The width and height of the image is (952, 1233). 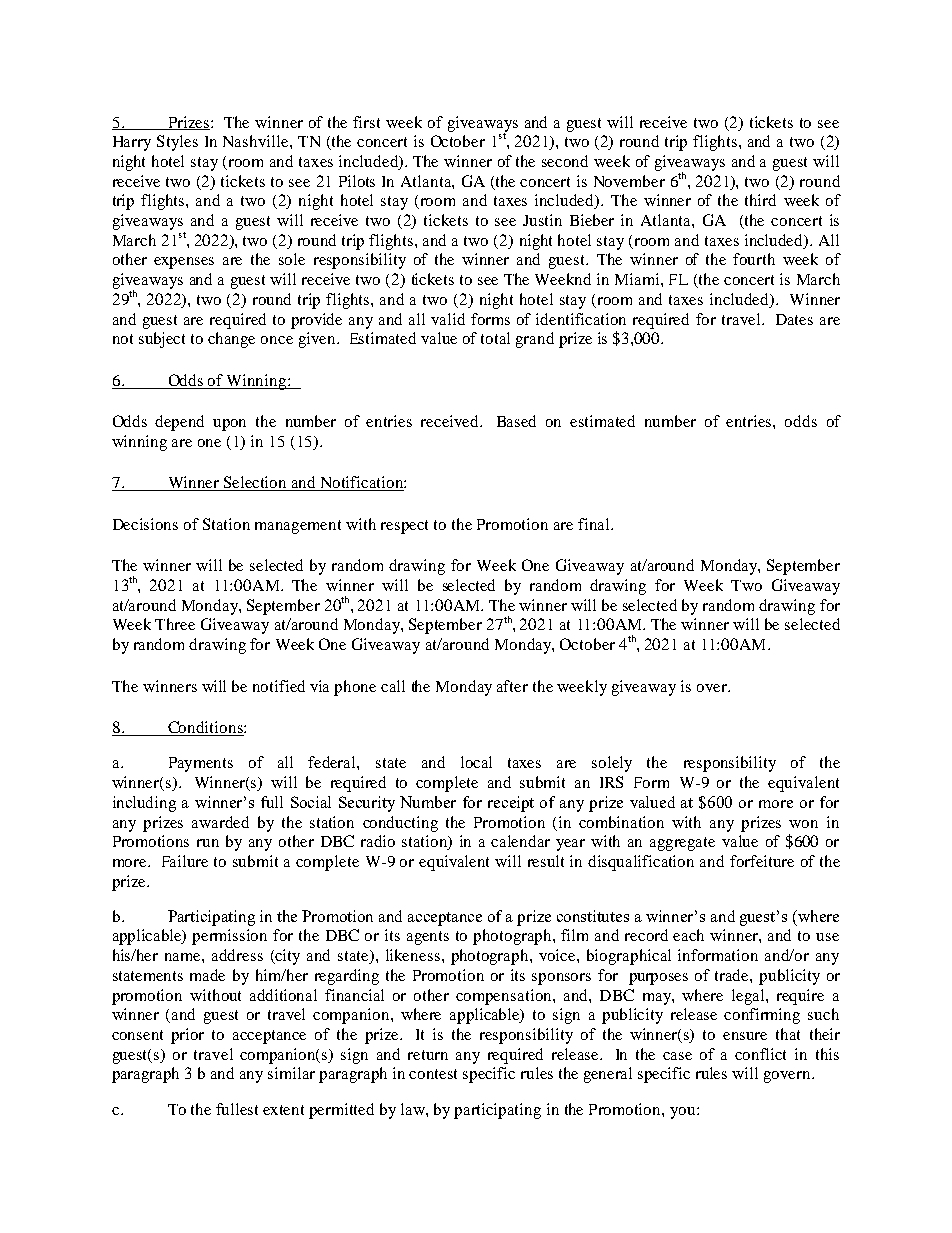 I want to click on Styles, so click(x=177, y=143).
